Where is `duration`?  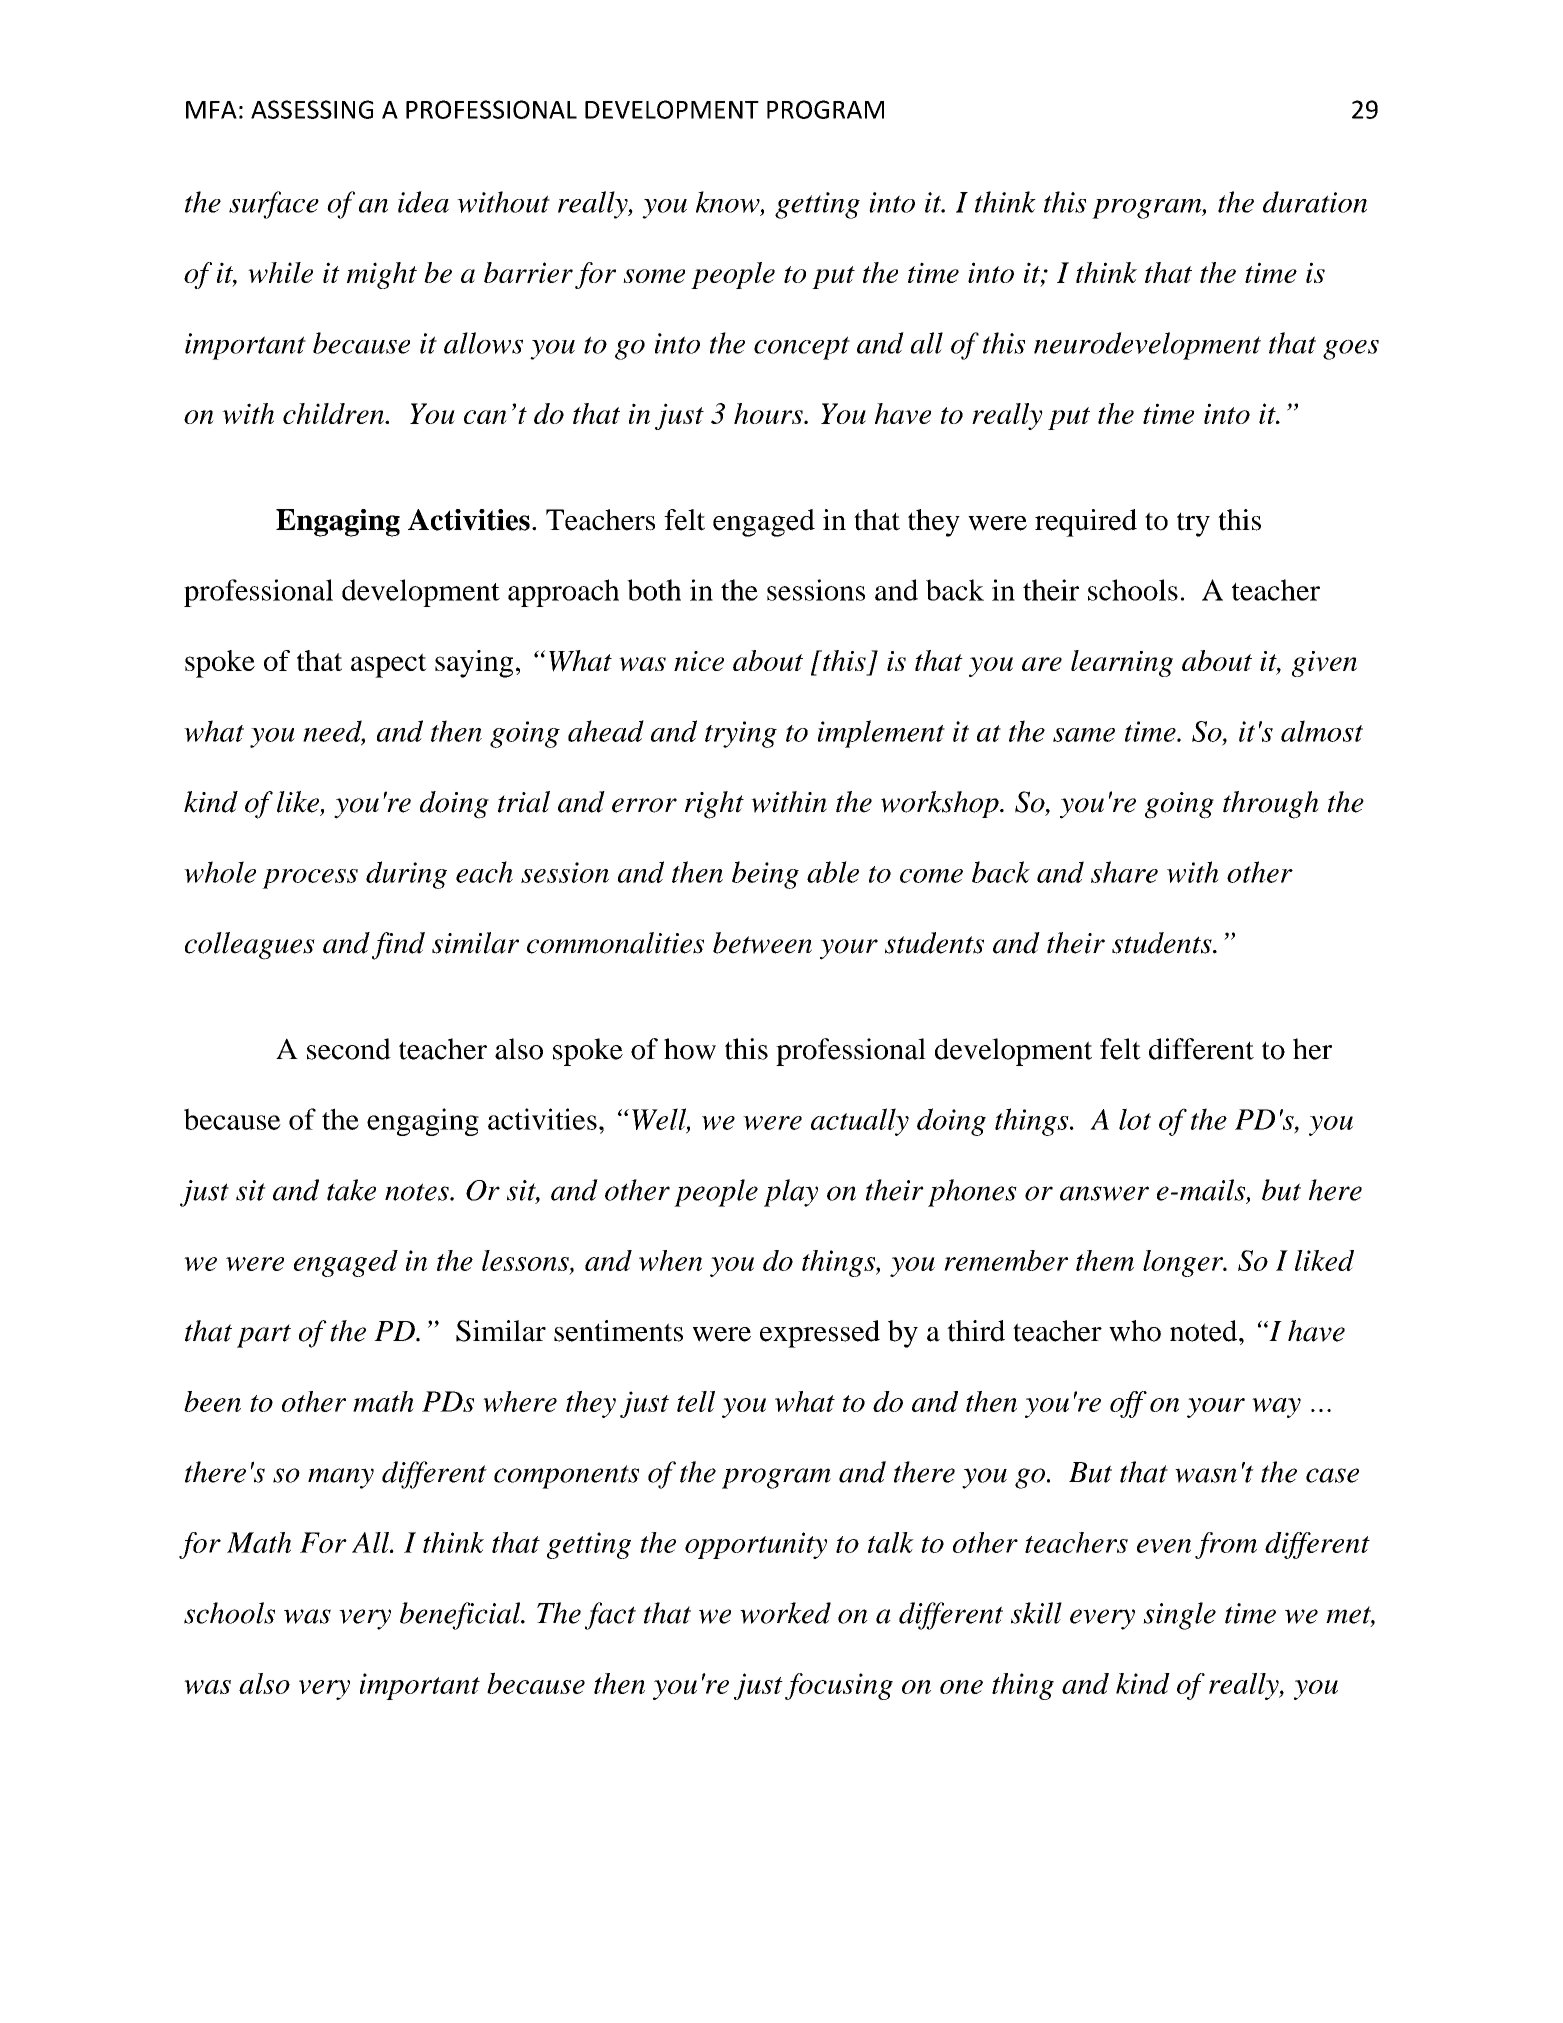
duration is located at coordinates (1315, 202).
